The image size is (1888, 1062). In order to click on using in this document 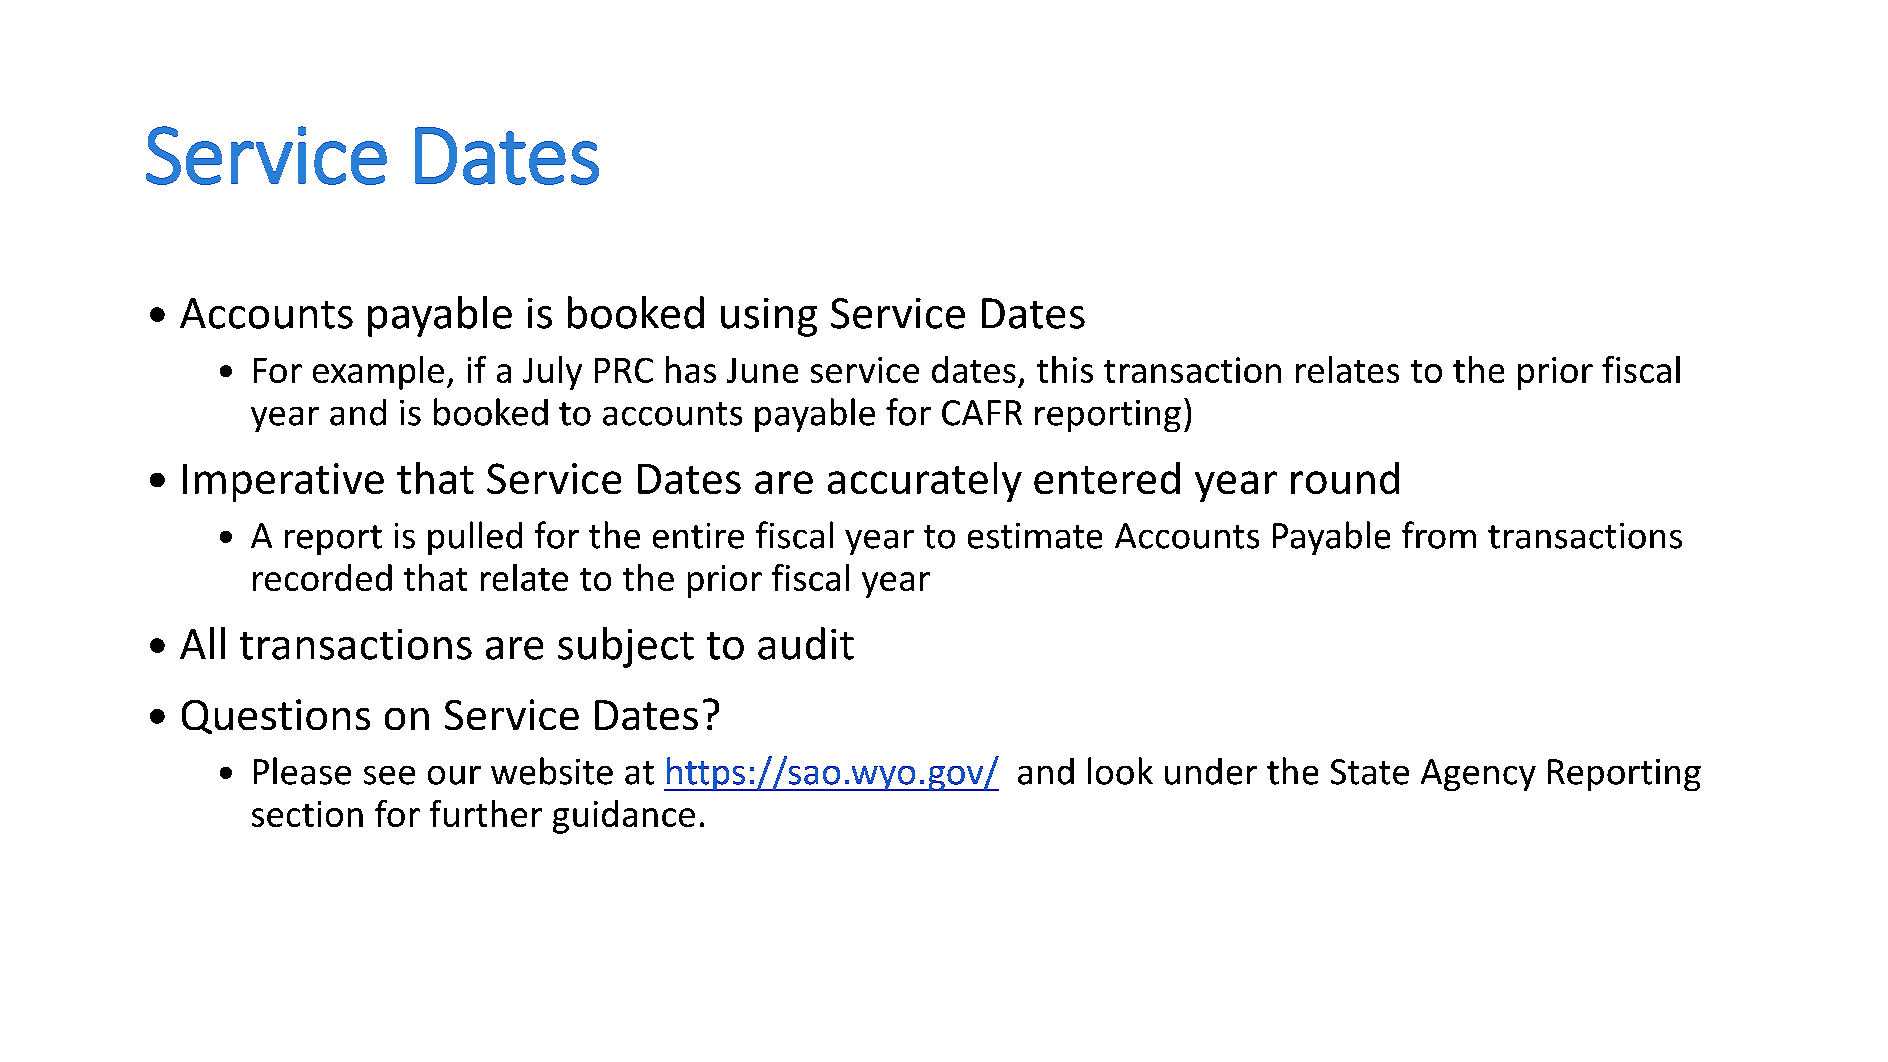, I will do `click(769, 317)`.
